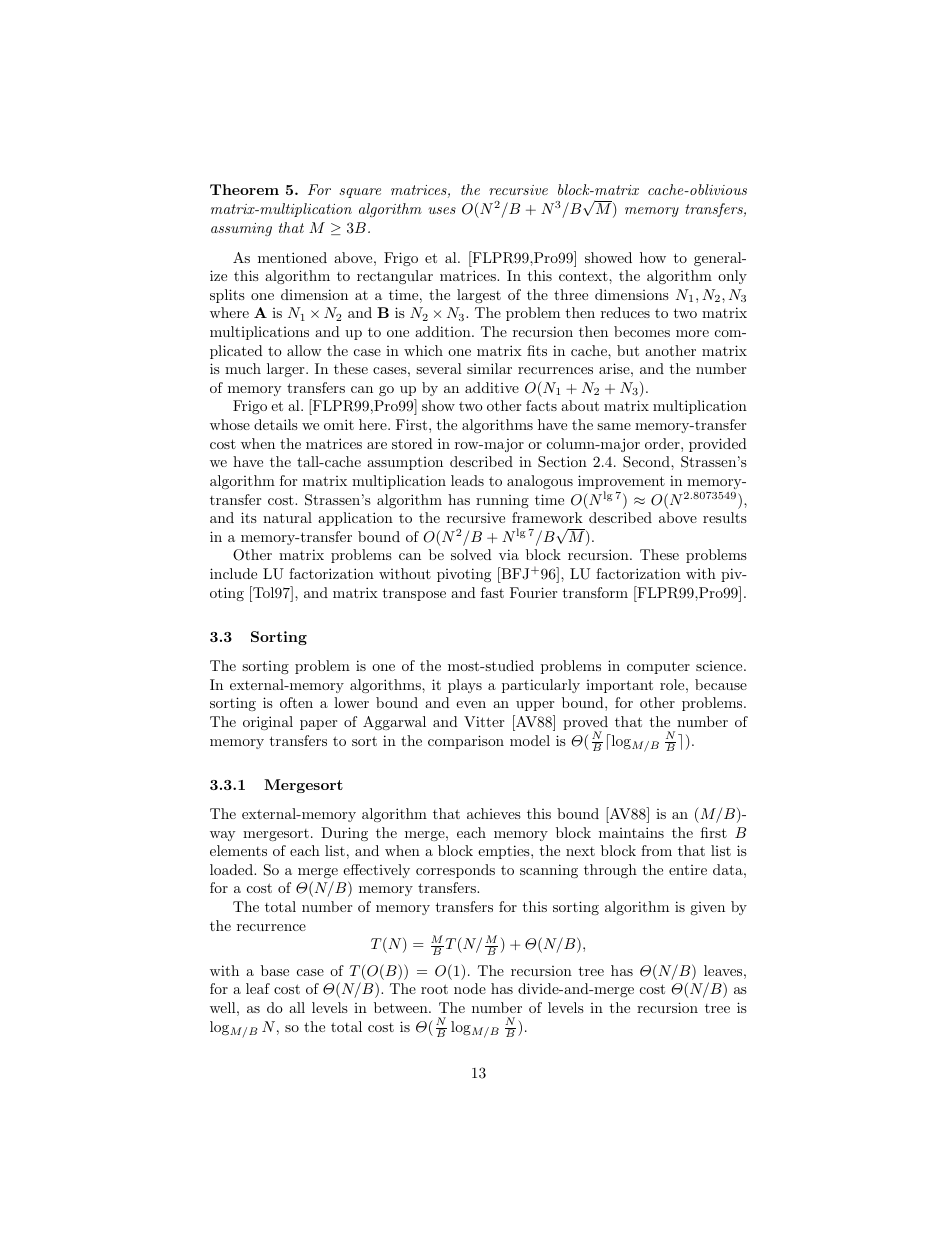 This document has width=952, height=1233. What do you see at coordinates (344, 834) in the document?
I see `During` at bounding box center [344, 834].
